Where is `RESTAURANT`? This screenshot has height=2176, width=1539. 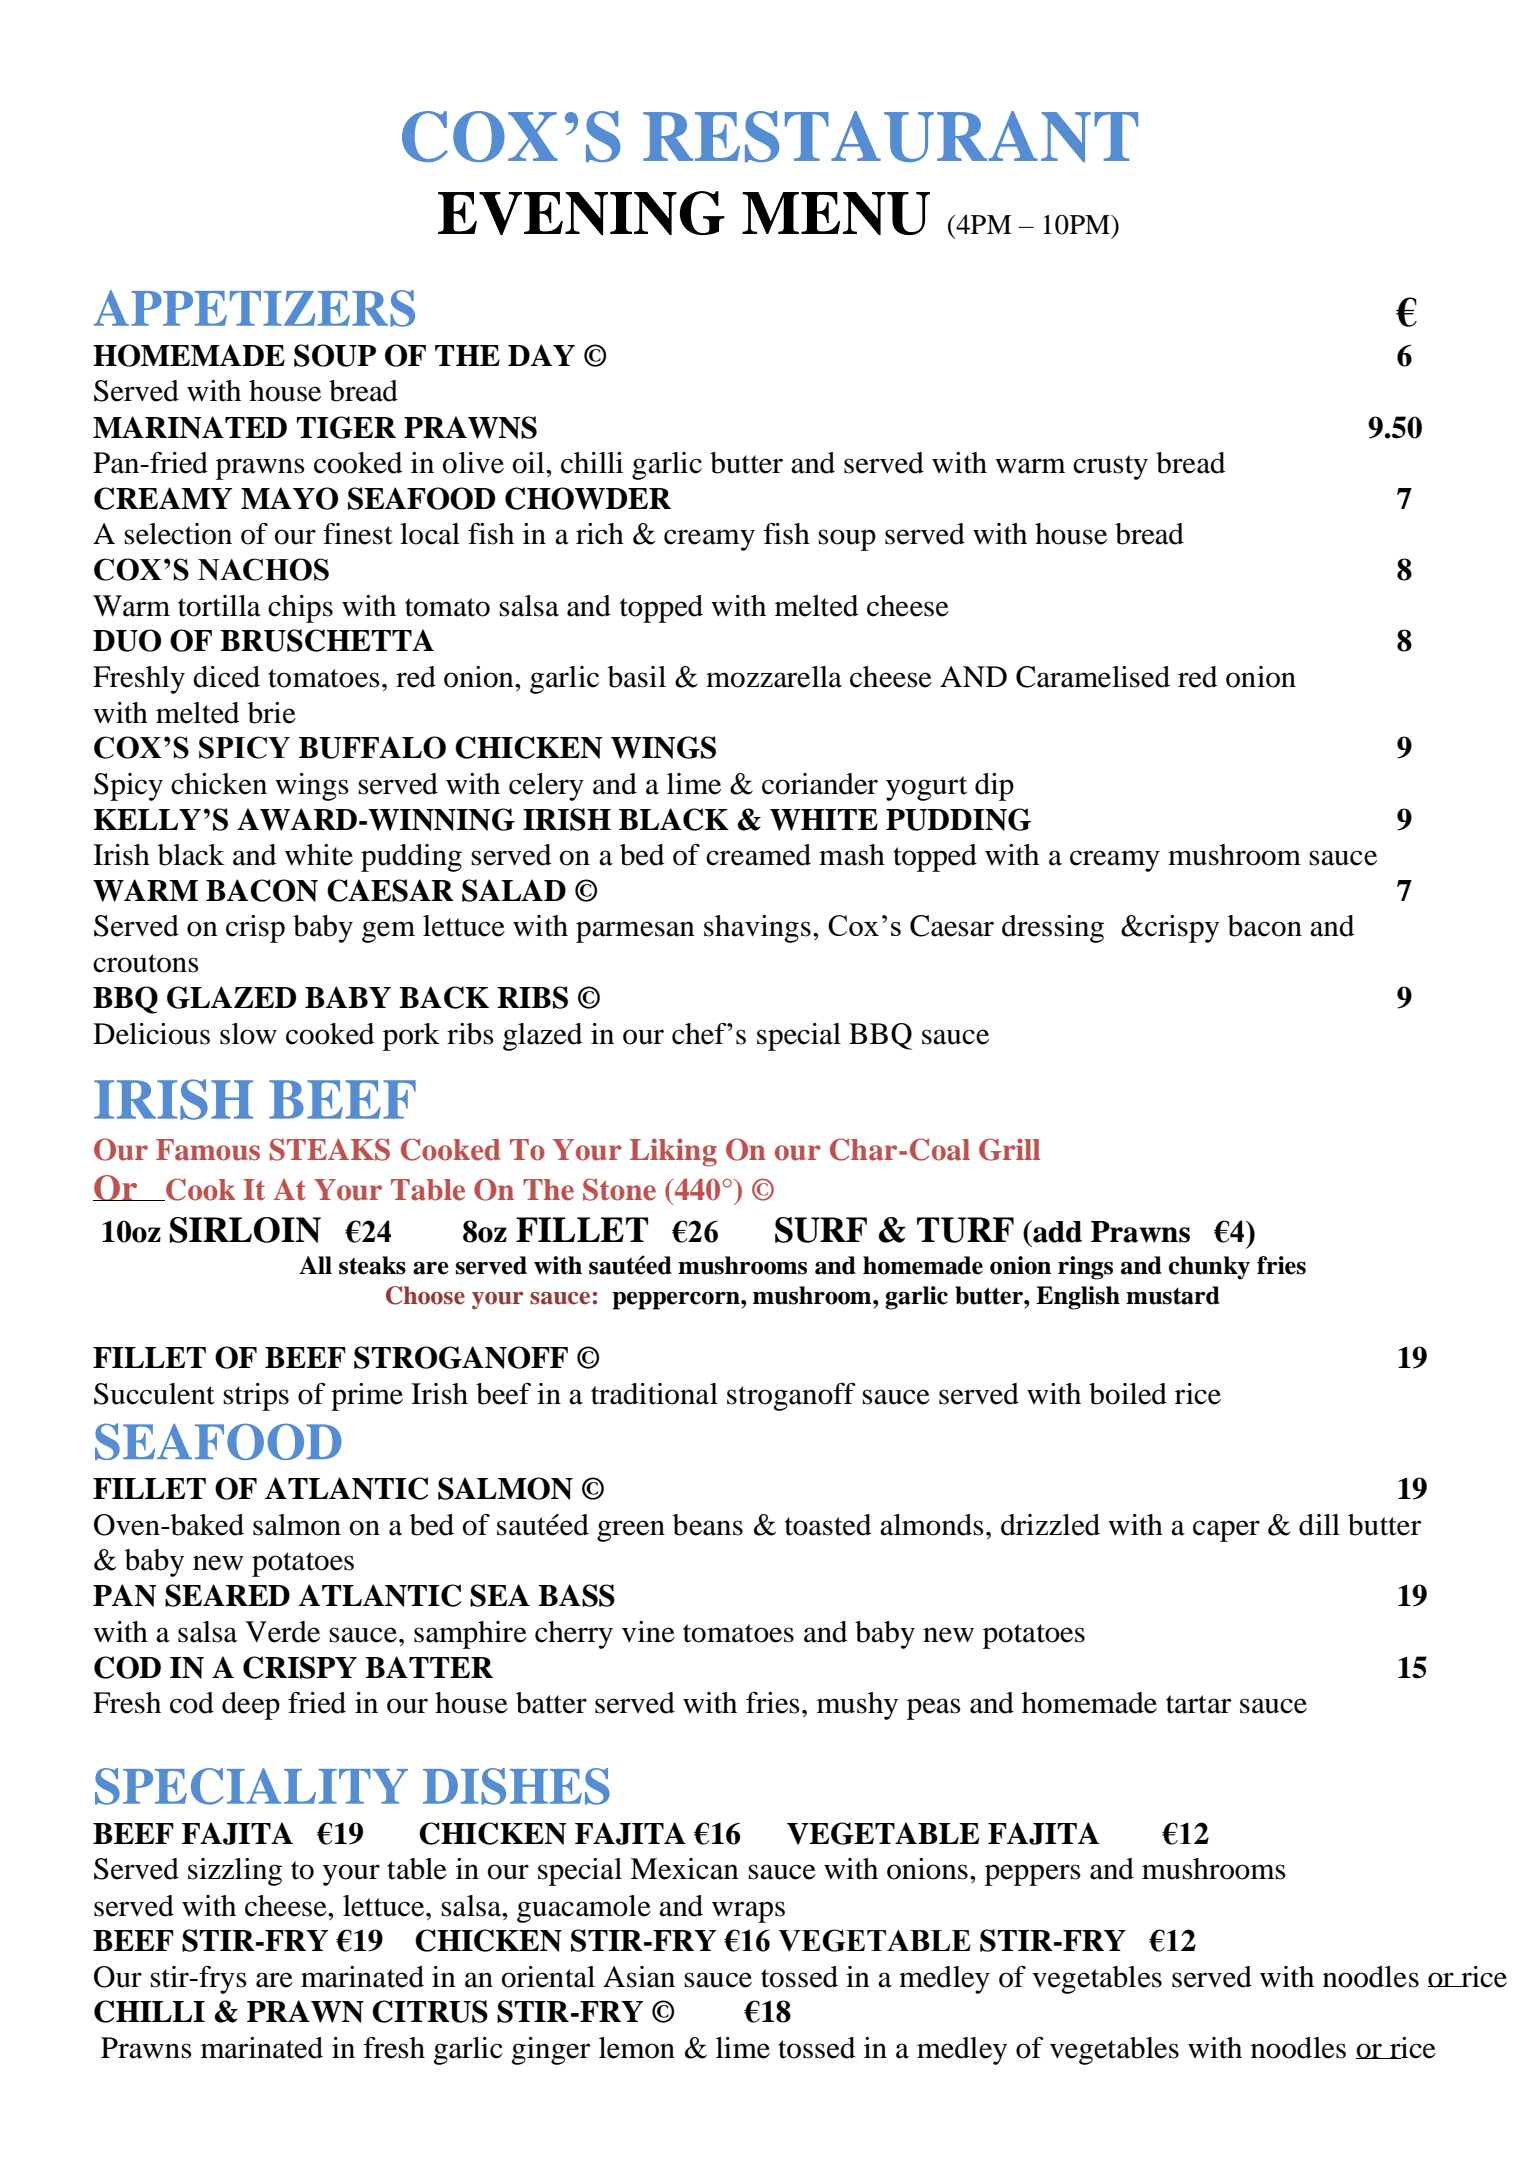
RESTAURANT is located at coordinates (890, 136).
